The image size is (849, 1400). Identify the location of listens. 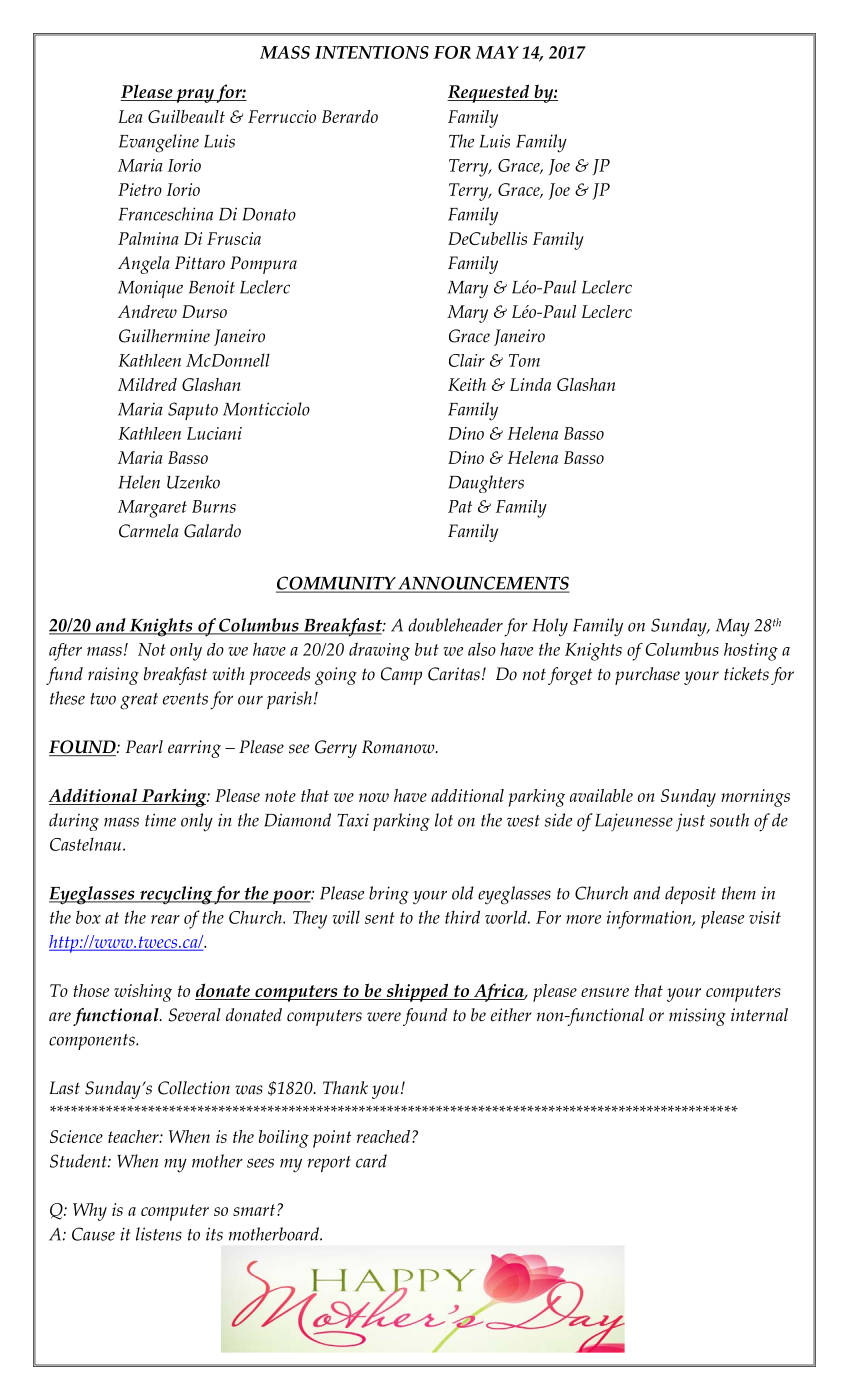
(159, 1234).
